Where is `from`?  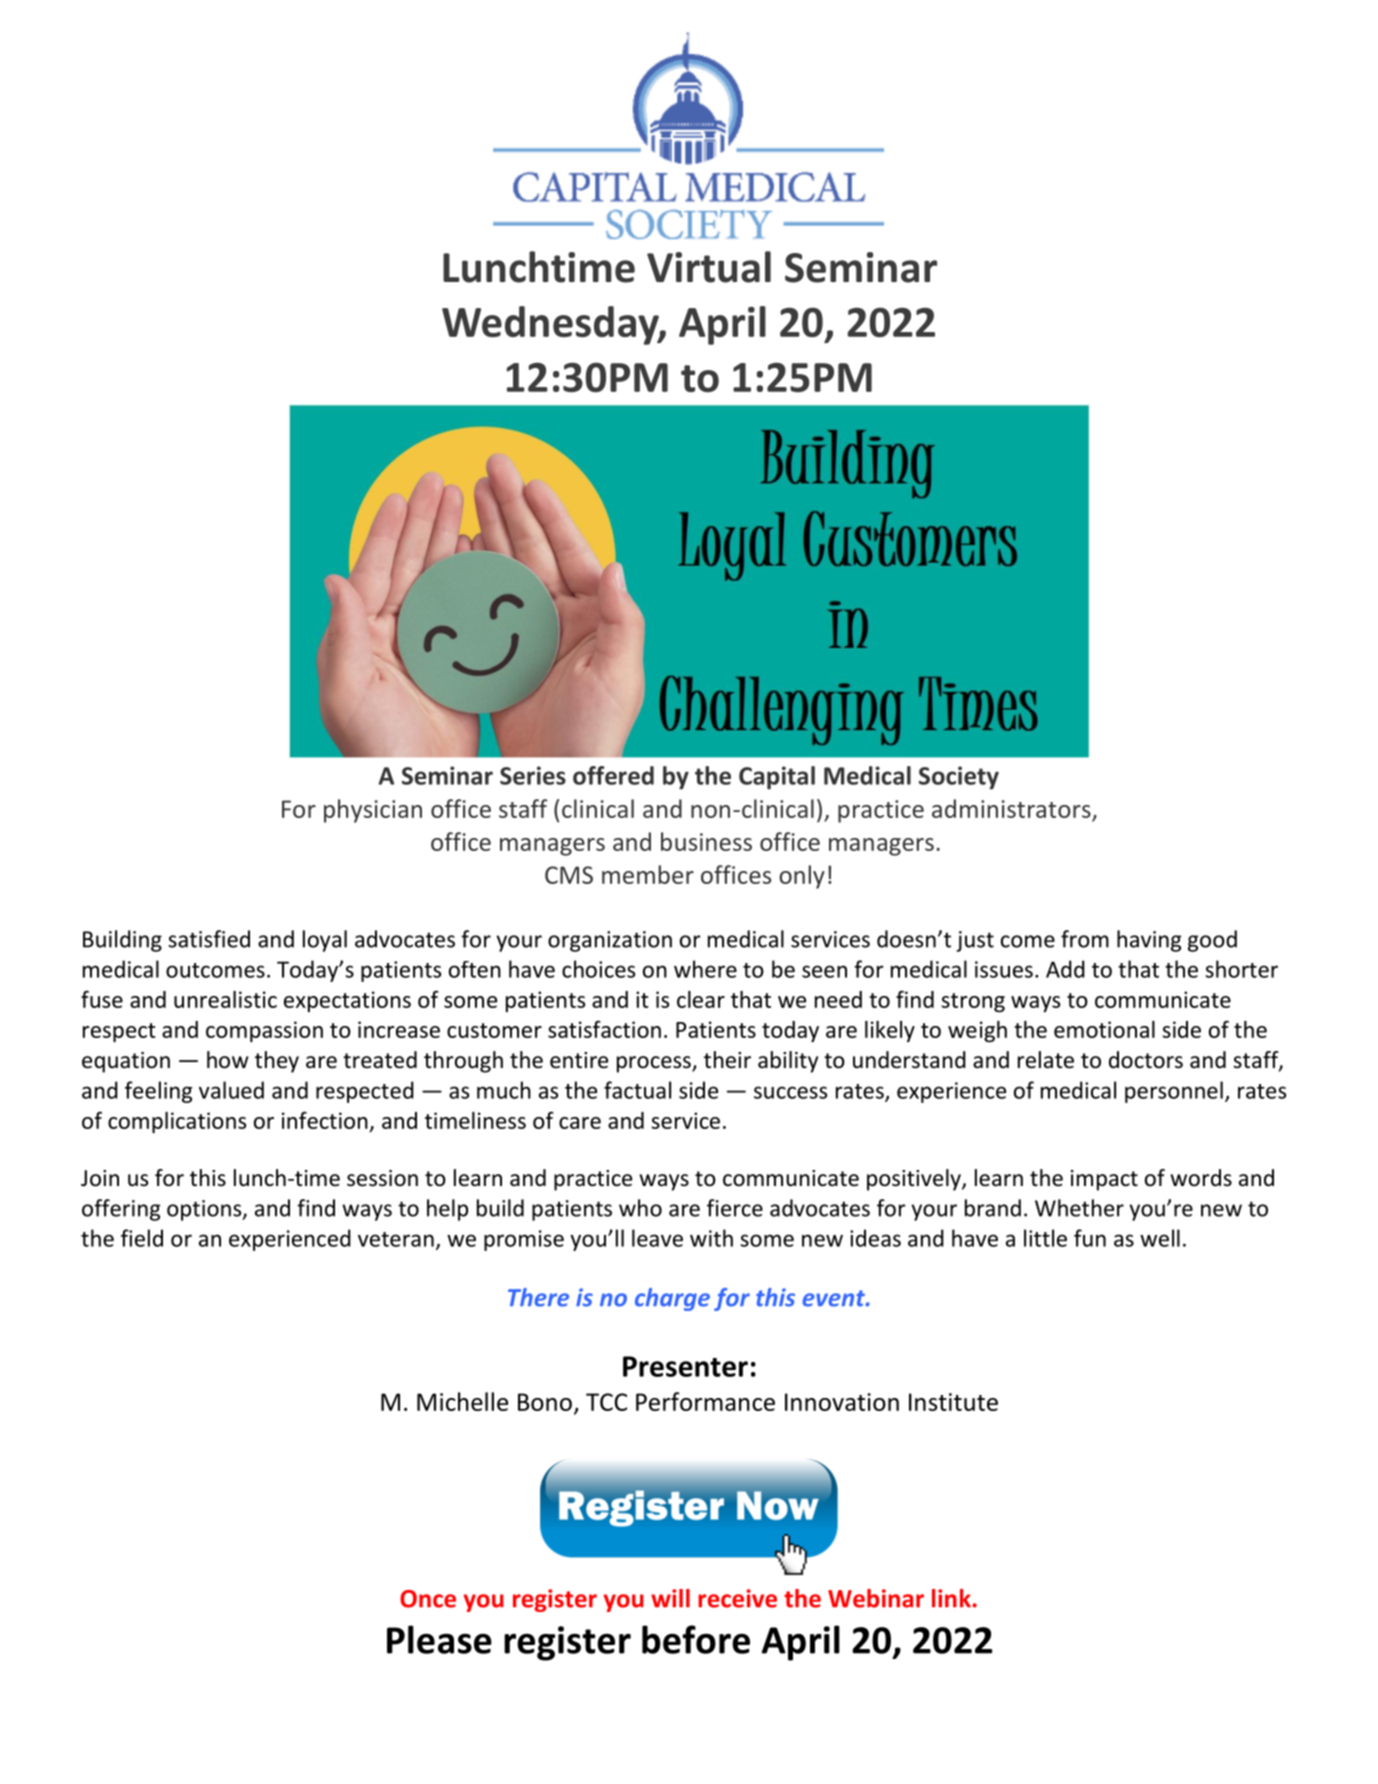
from is located at coordinates (1085, 939).
